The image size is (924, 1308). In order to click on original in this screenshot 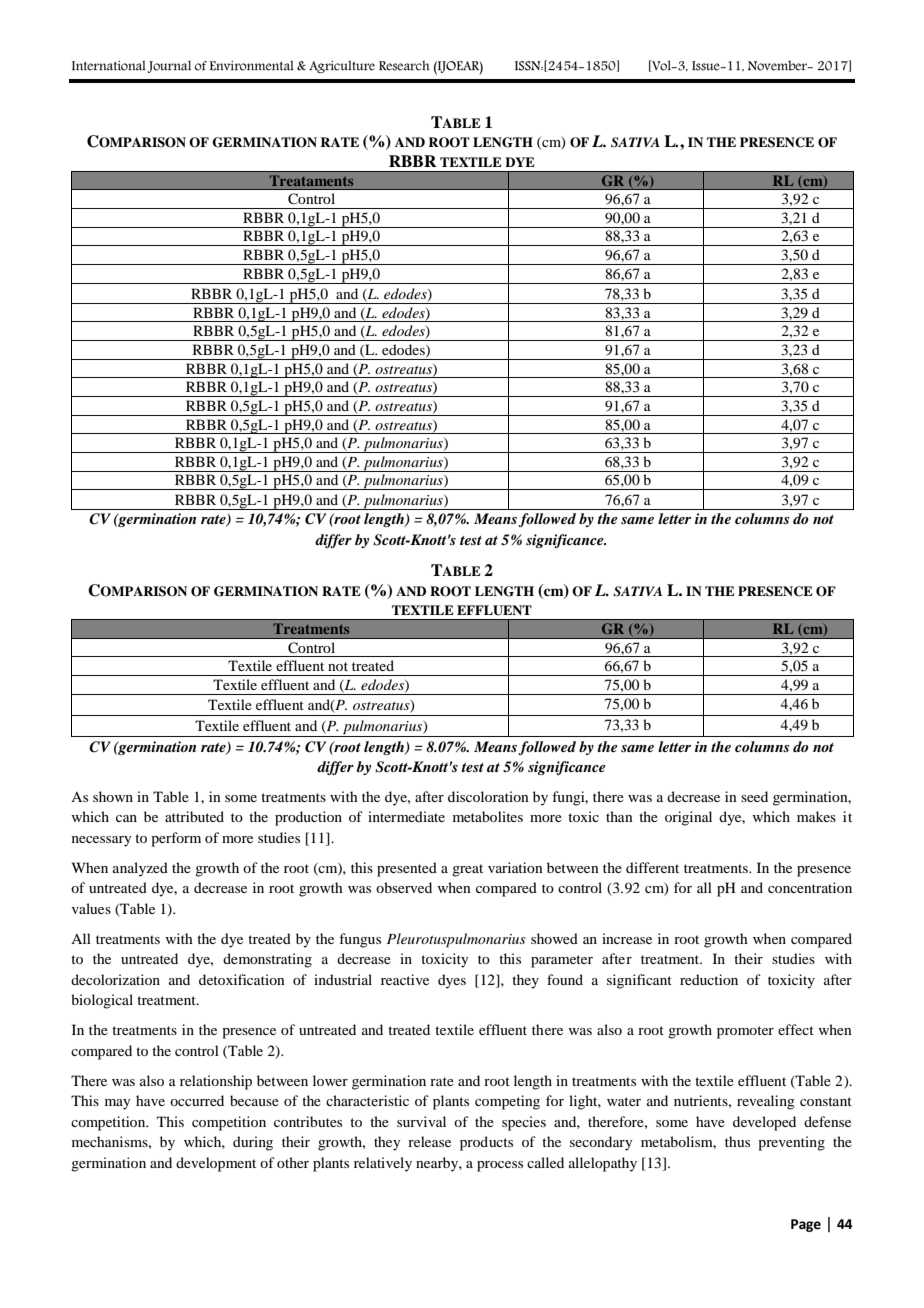, I will do `click(688, 818)`.
